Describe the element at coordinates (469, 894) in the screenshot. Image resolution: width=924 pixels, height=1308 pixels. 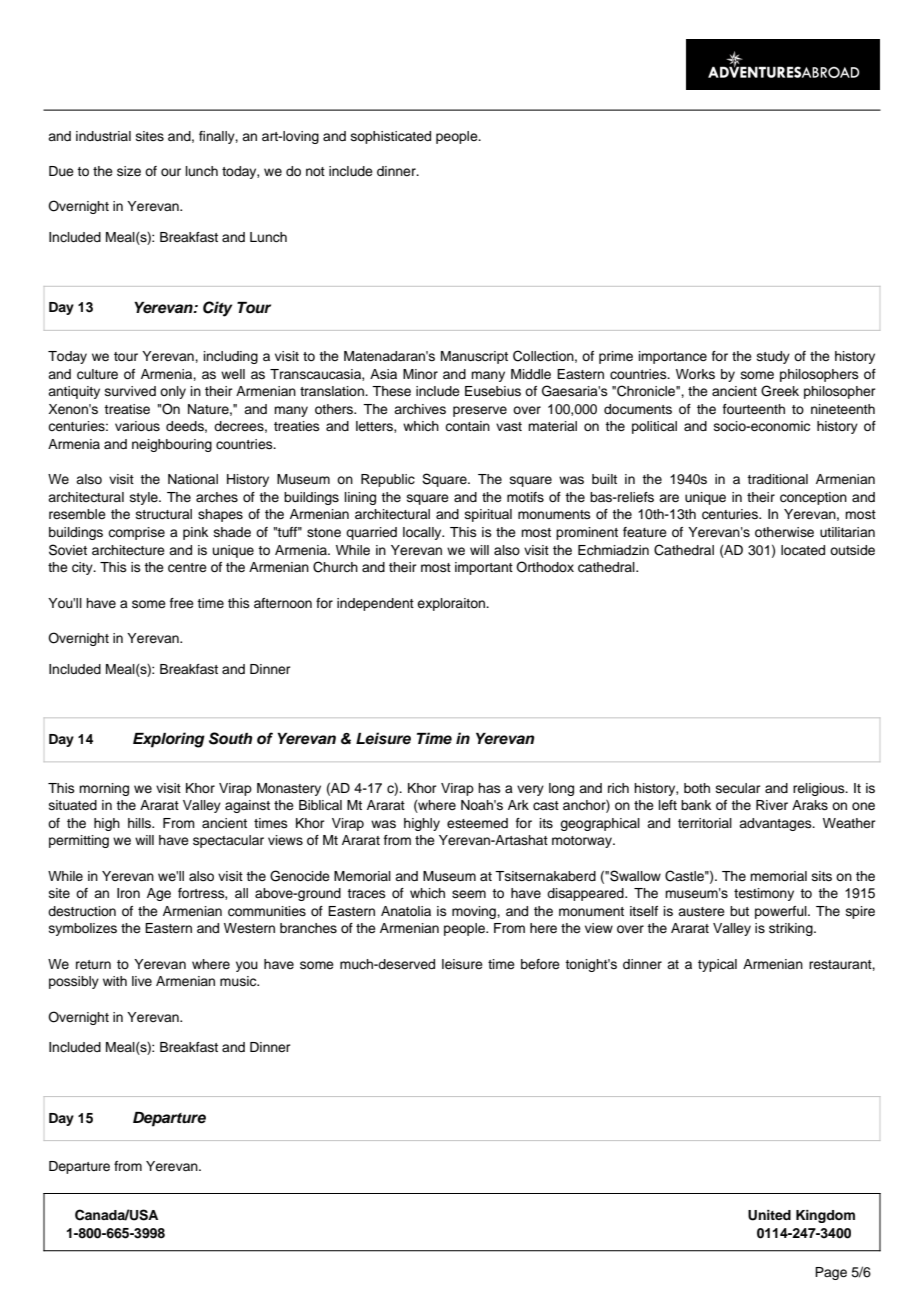
I see `seem` at that location.
